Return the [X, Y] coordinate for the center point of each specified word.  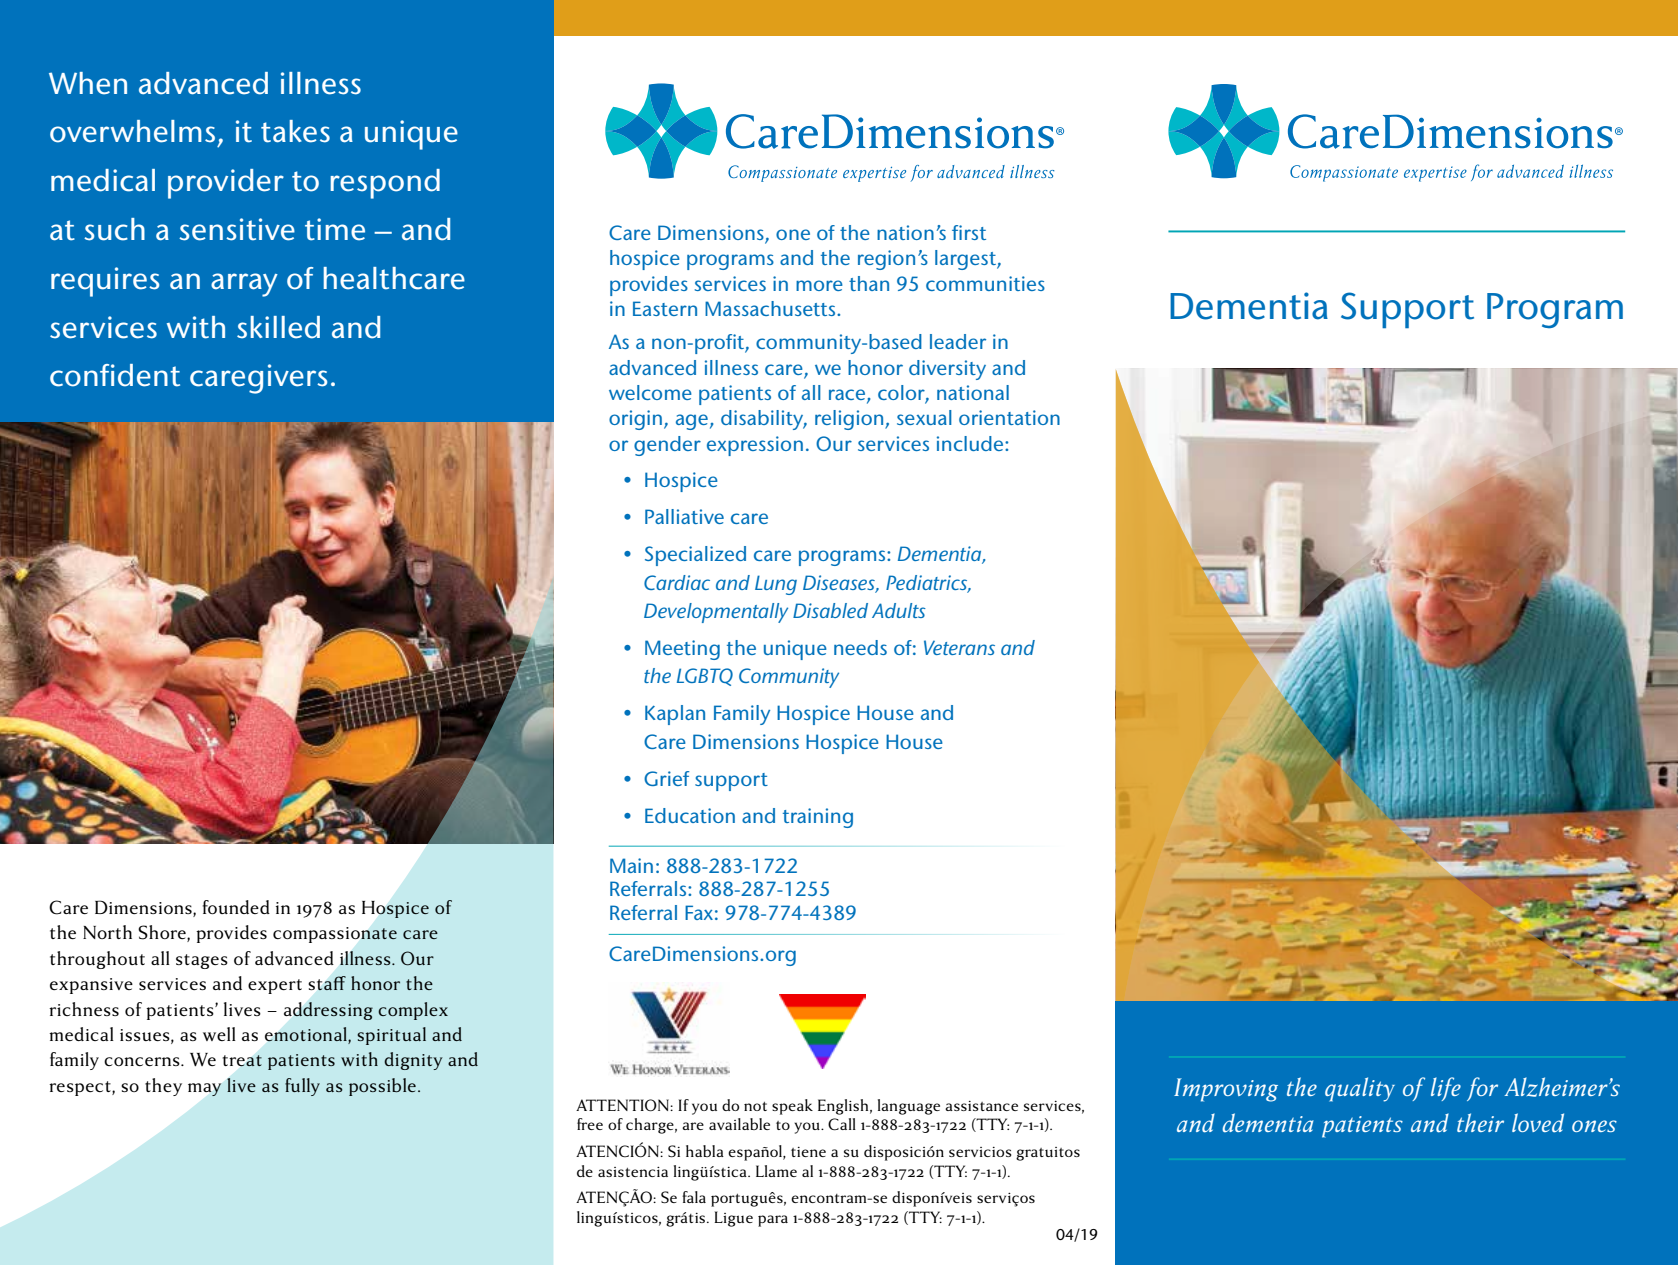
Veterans [959, 647]
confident [115, 375]
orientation [1009, 417]
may [205, 1089]
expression [755, 446]
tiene [808, 1152]
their [1480, 1122]
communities [985, 283]
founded [236, 907]
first [969, 232]
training [818, 818]
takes [295, 131]
